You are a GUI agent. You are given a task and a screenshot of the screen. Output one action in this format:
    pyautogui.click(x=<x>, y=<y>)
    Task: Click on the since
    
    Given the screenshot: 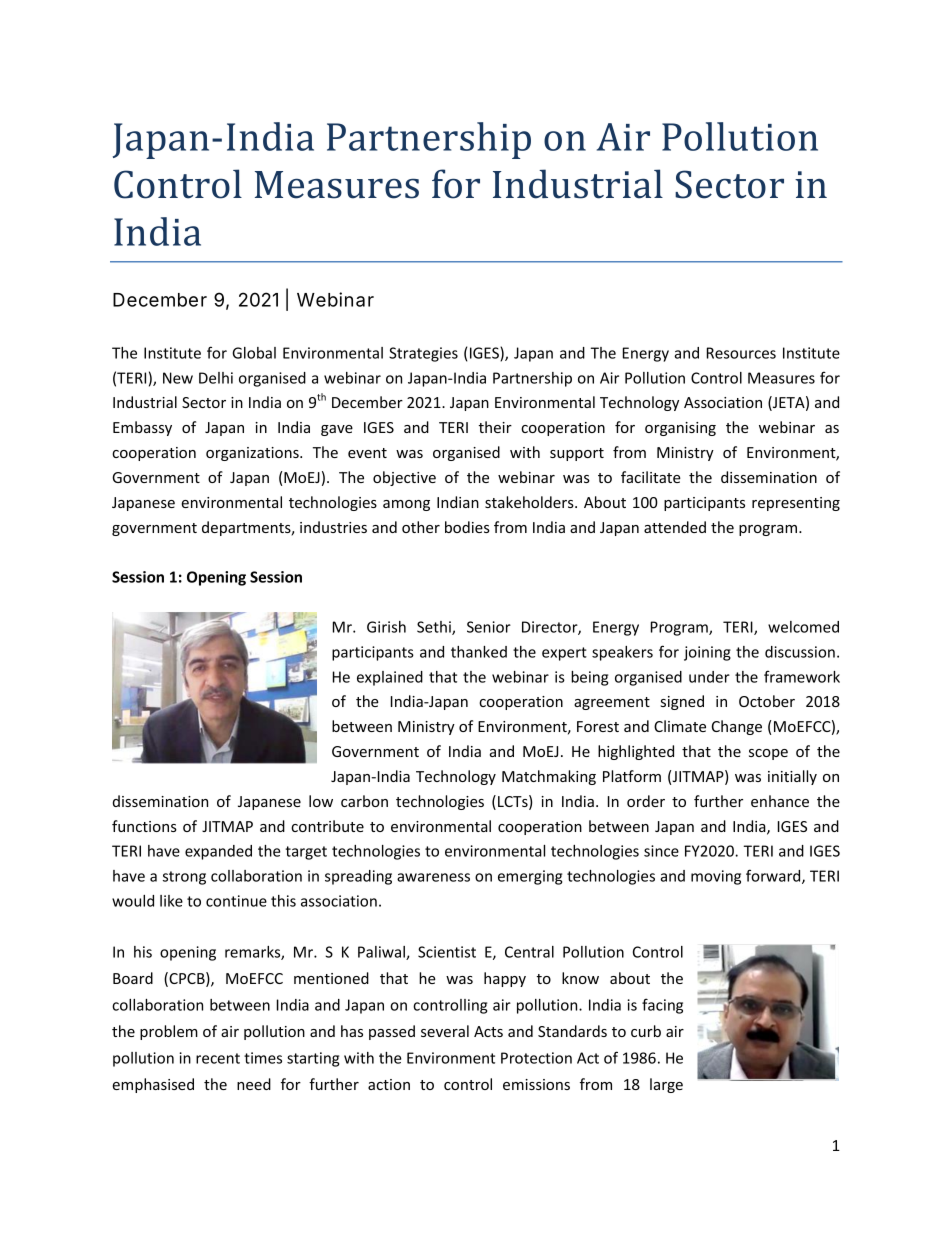 What is the action you would take?
    pyautogui.click(x=661, y=851)
